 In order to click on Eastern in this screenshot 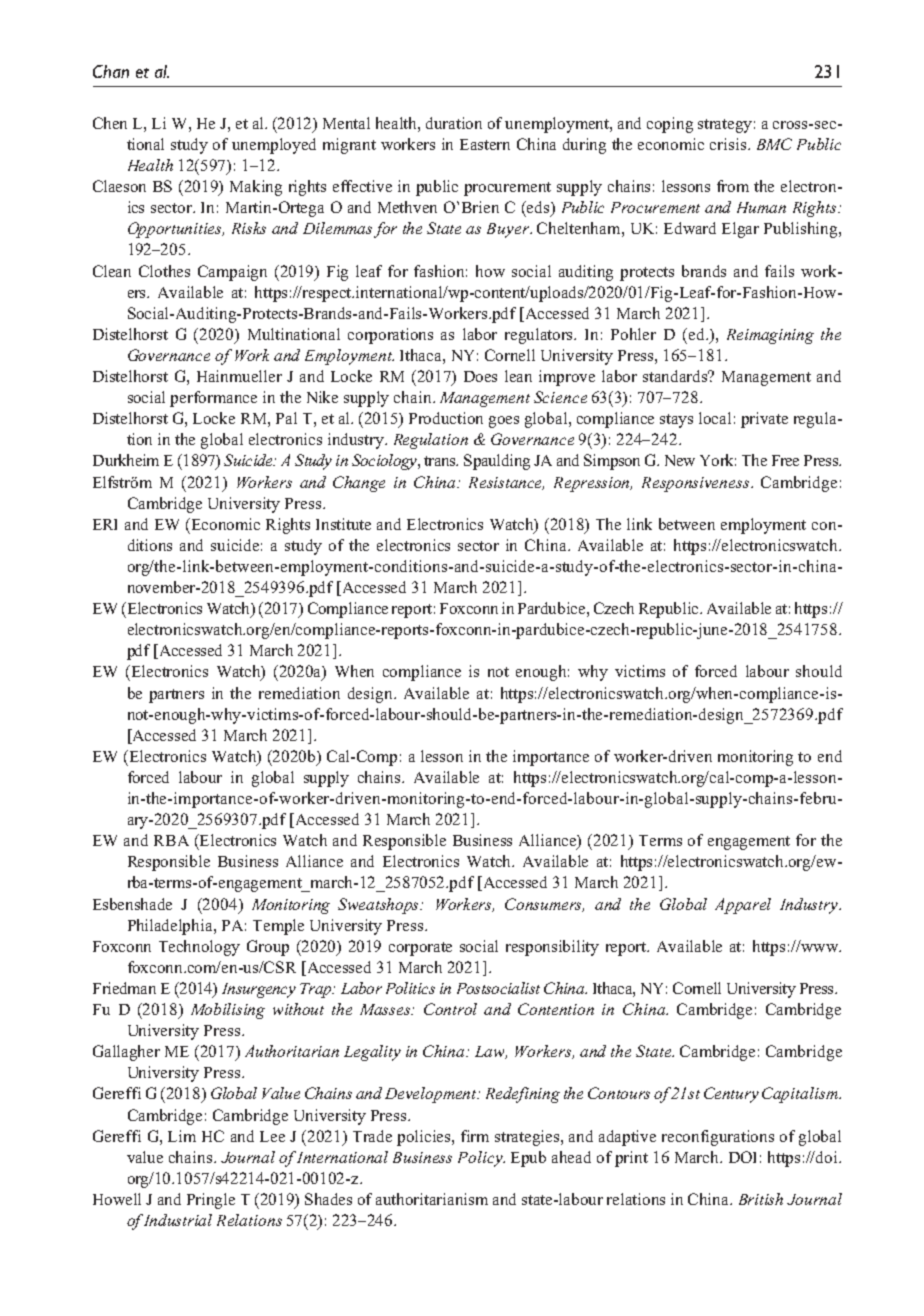, I will do `click(485, 144)`.
